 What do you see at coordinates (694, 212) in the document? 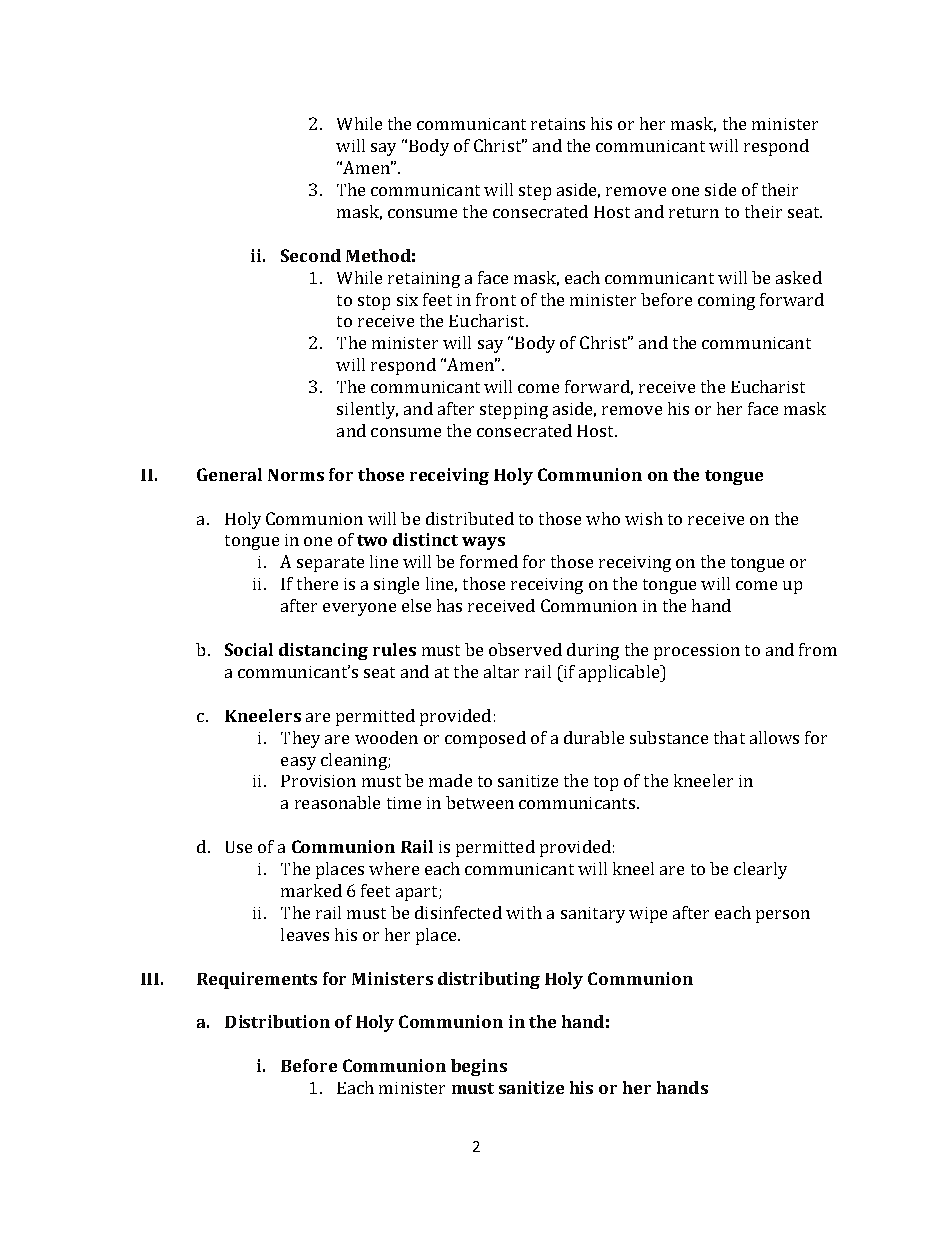
I see `return` at bounding box center [694, 212].
